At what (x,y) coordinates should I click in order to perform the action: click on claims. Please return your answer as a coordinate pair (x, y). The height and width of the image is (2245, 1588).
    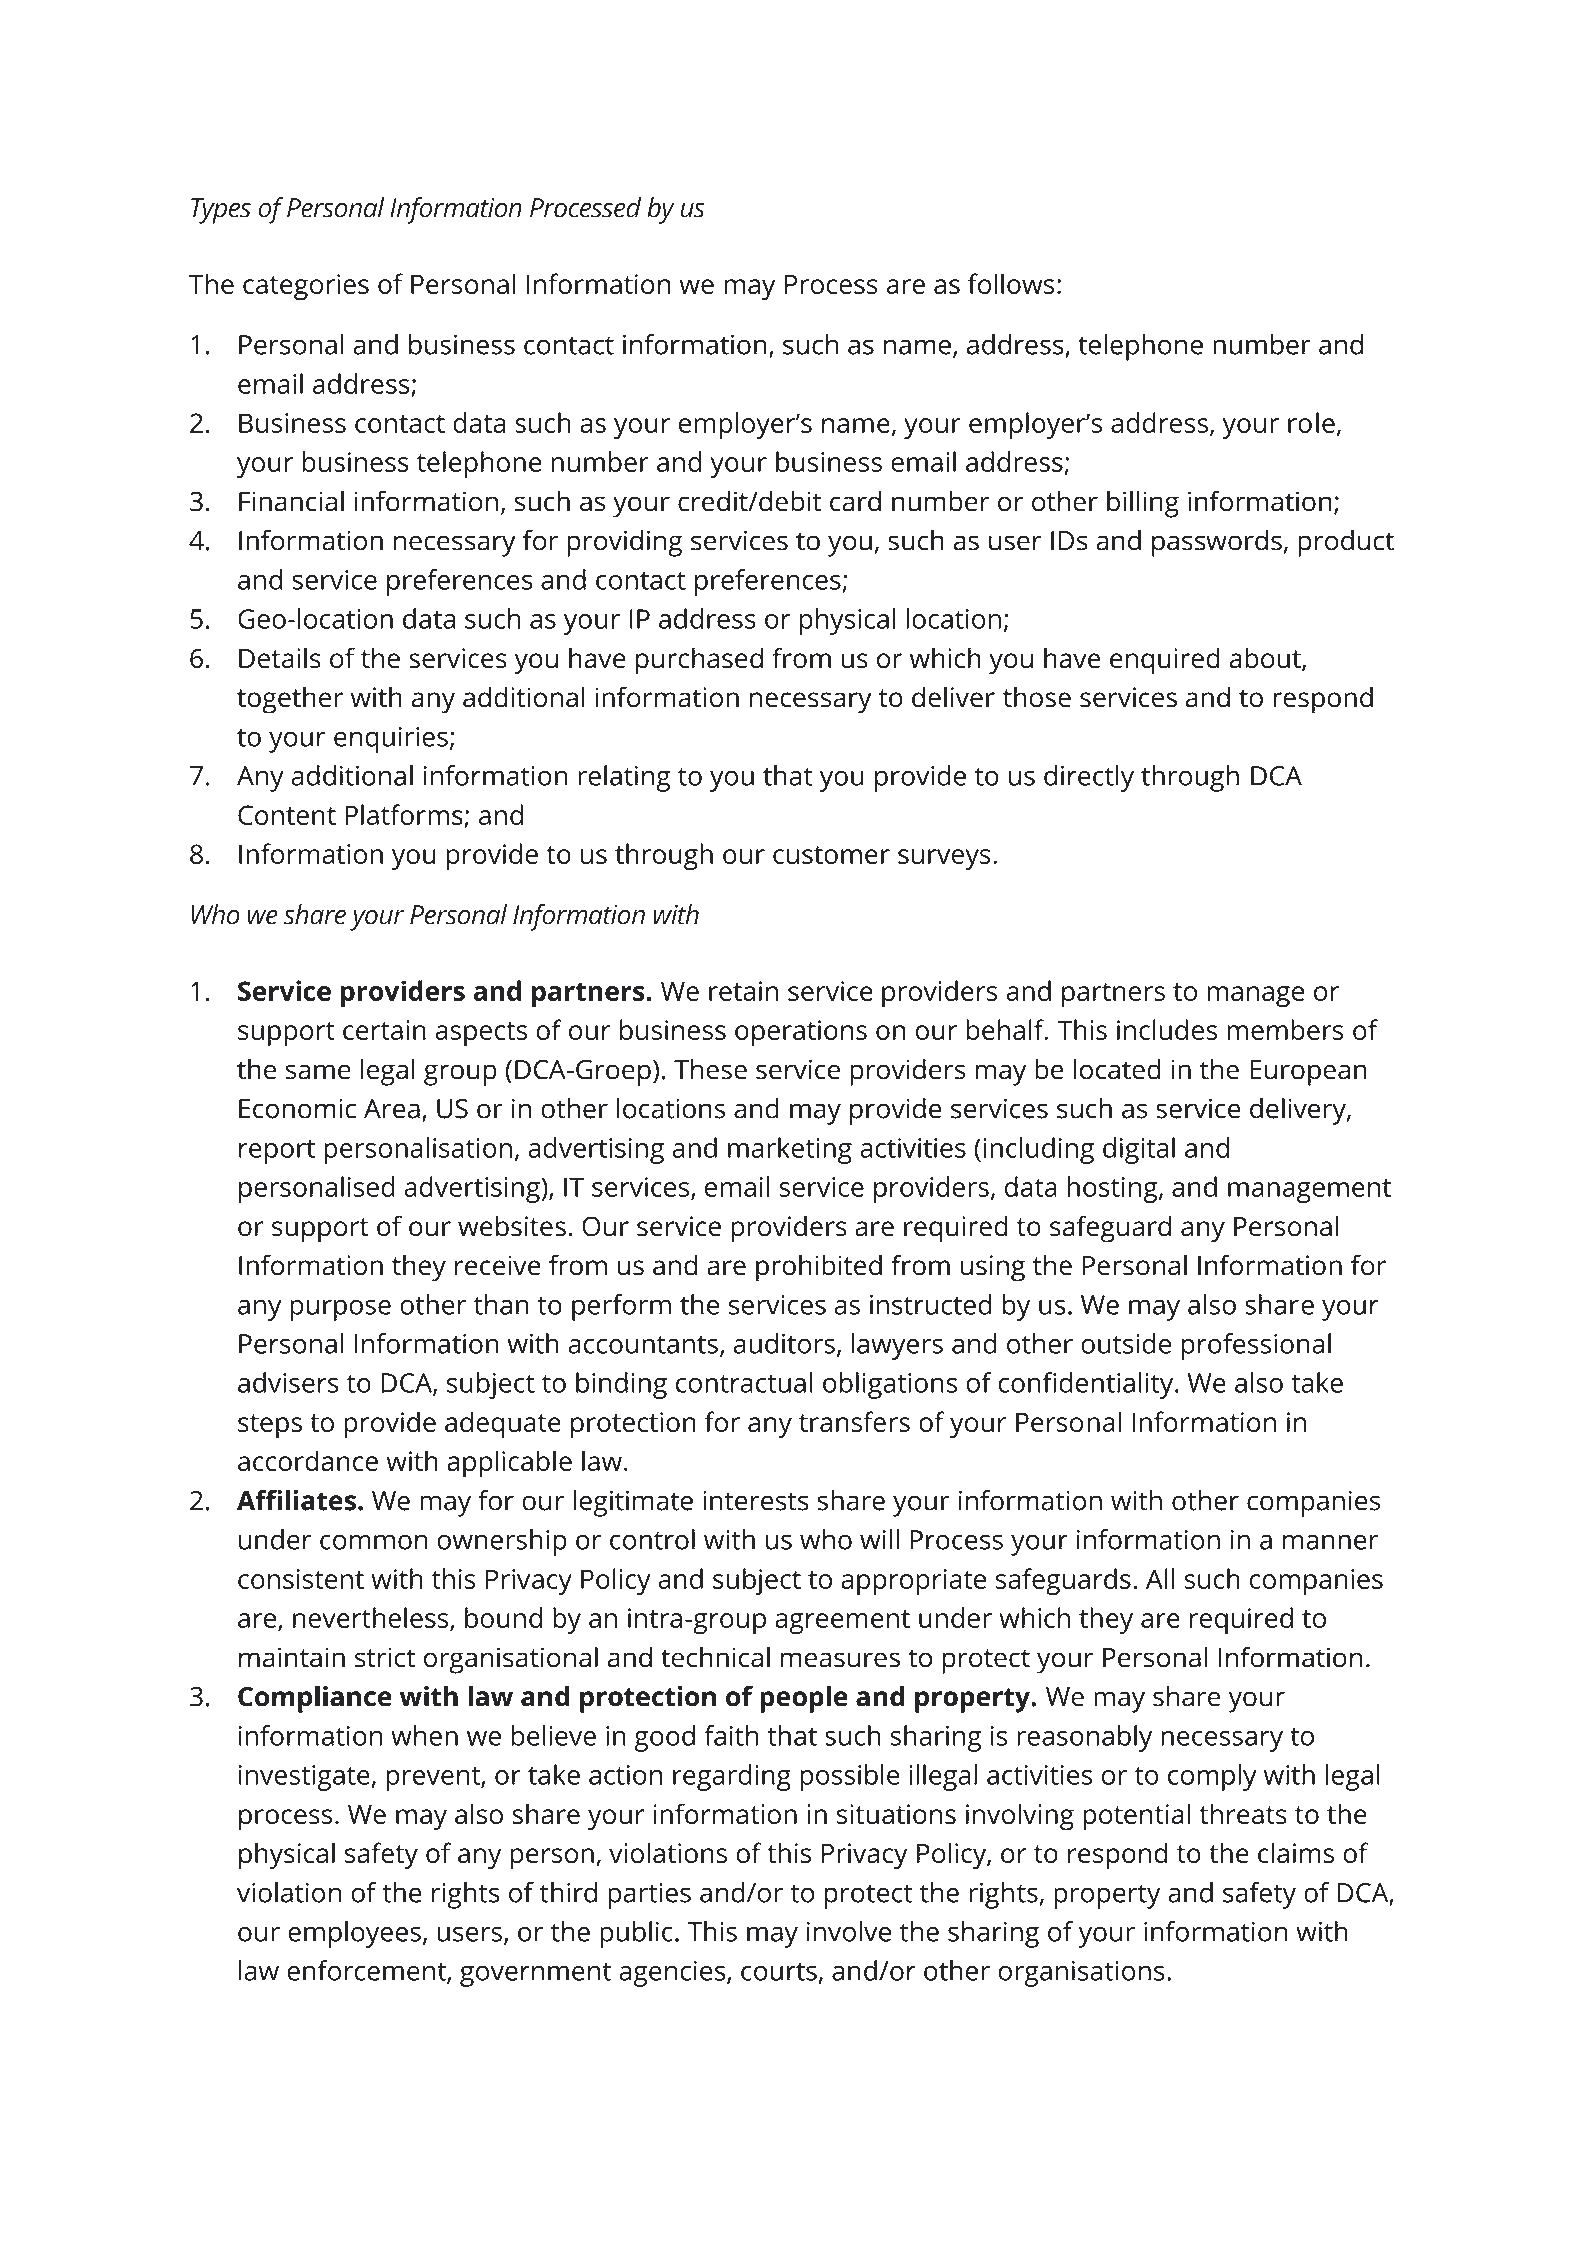
    Looking at the image, I should click on (1296, 1852).
